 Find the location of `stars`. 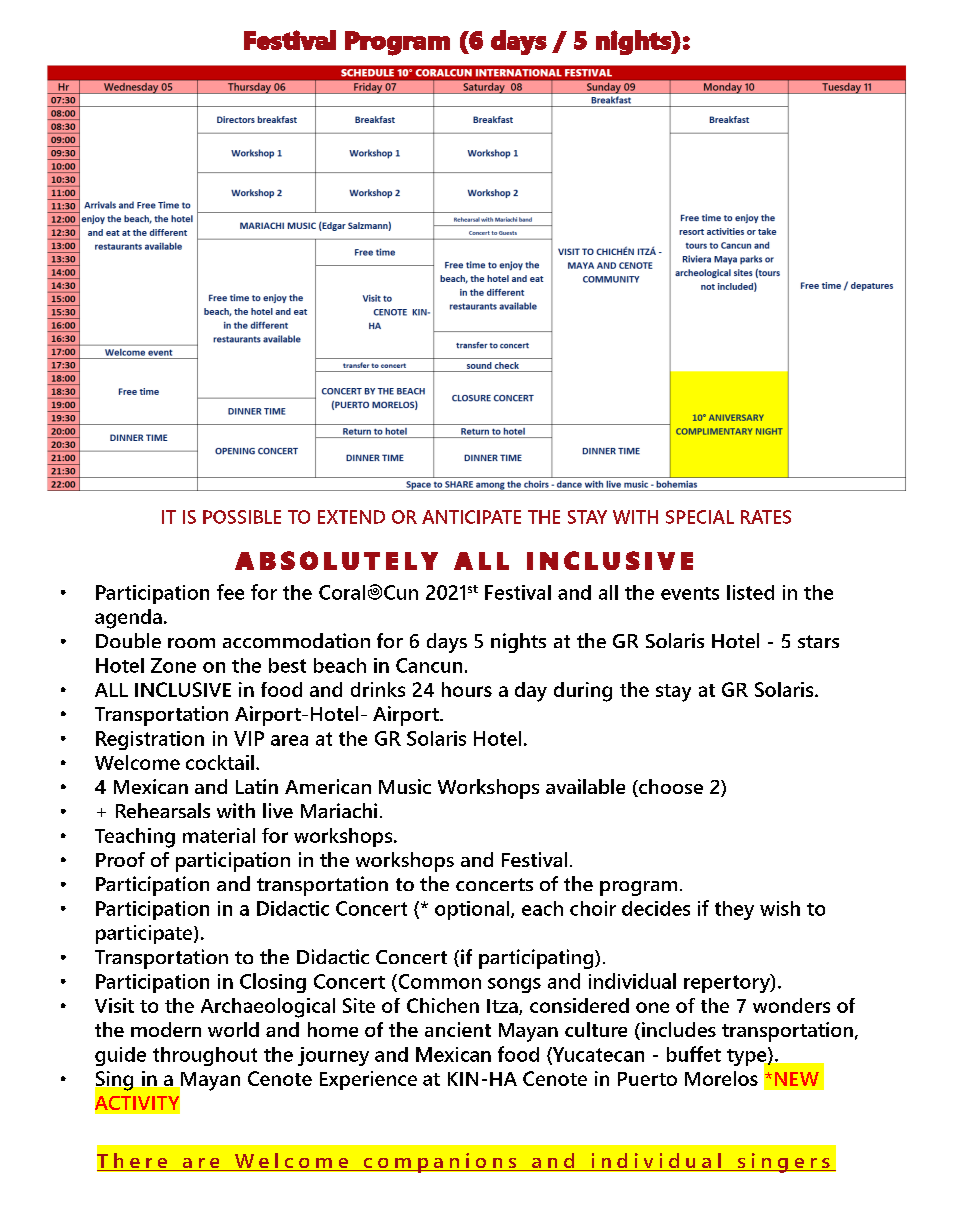

stars is located at coordinates (818, 641).
